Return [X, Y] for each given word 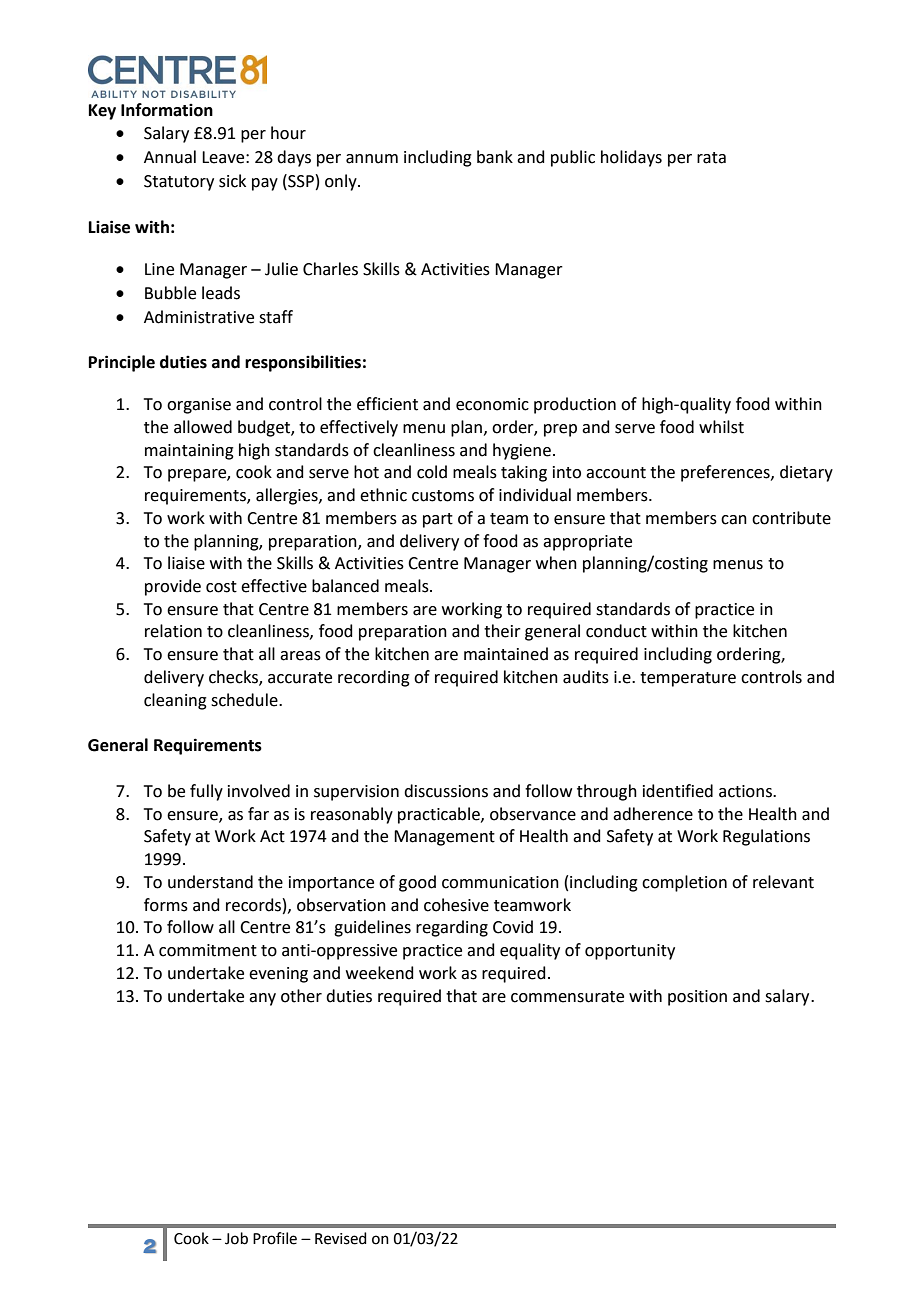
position [697, 998]
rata [711, 158]
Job [236, 1238]
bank [495, 157]
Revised [341, 1238]
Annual [170, 157]
